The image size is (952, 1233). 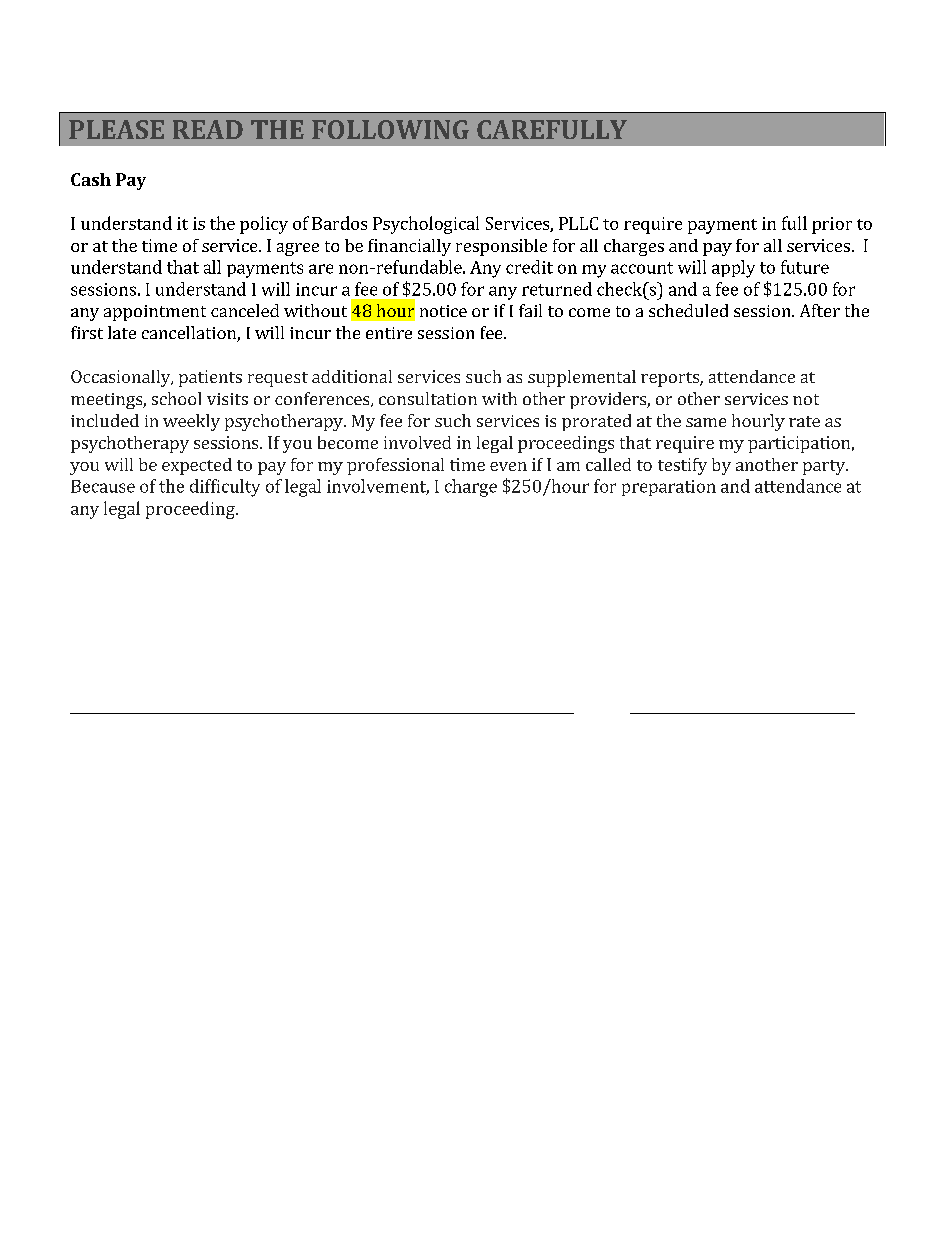 I want to click on responsible, so click(x=501, y=247).
